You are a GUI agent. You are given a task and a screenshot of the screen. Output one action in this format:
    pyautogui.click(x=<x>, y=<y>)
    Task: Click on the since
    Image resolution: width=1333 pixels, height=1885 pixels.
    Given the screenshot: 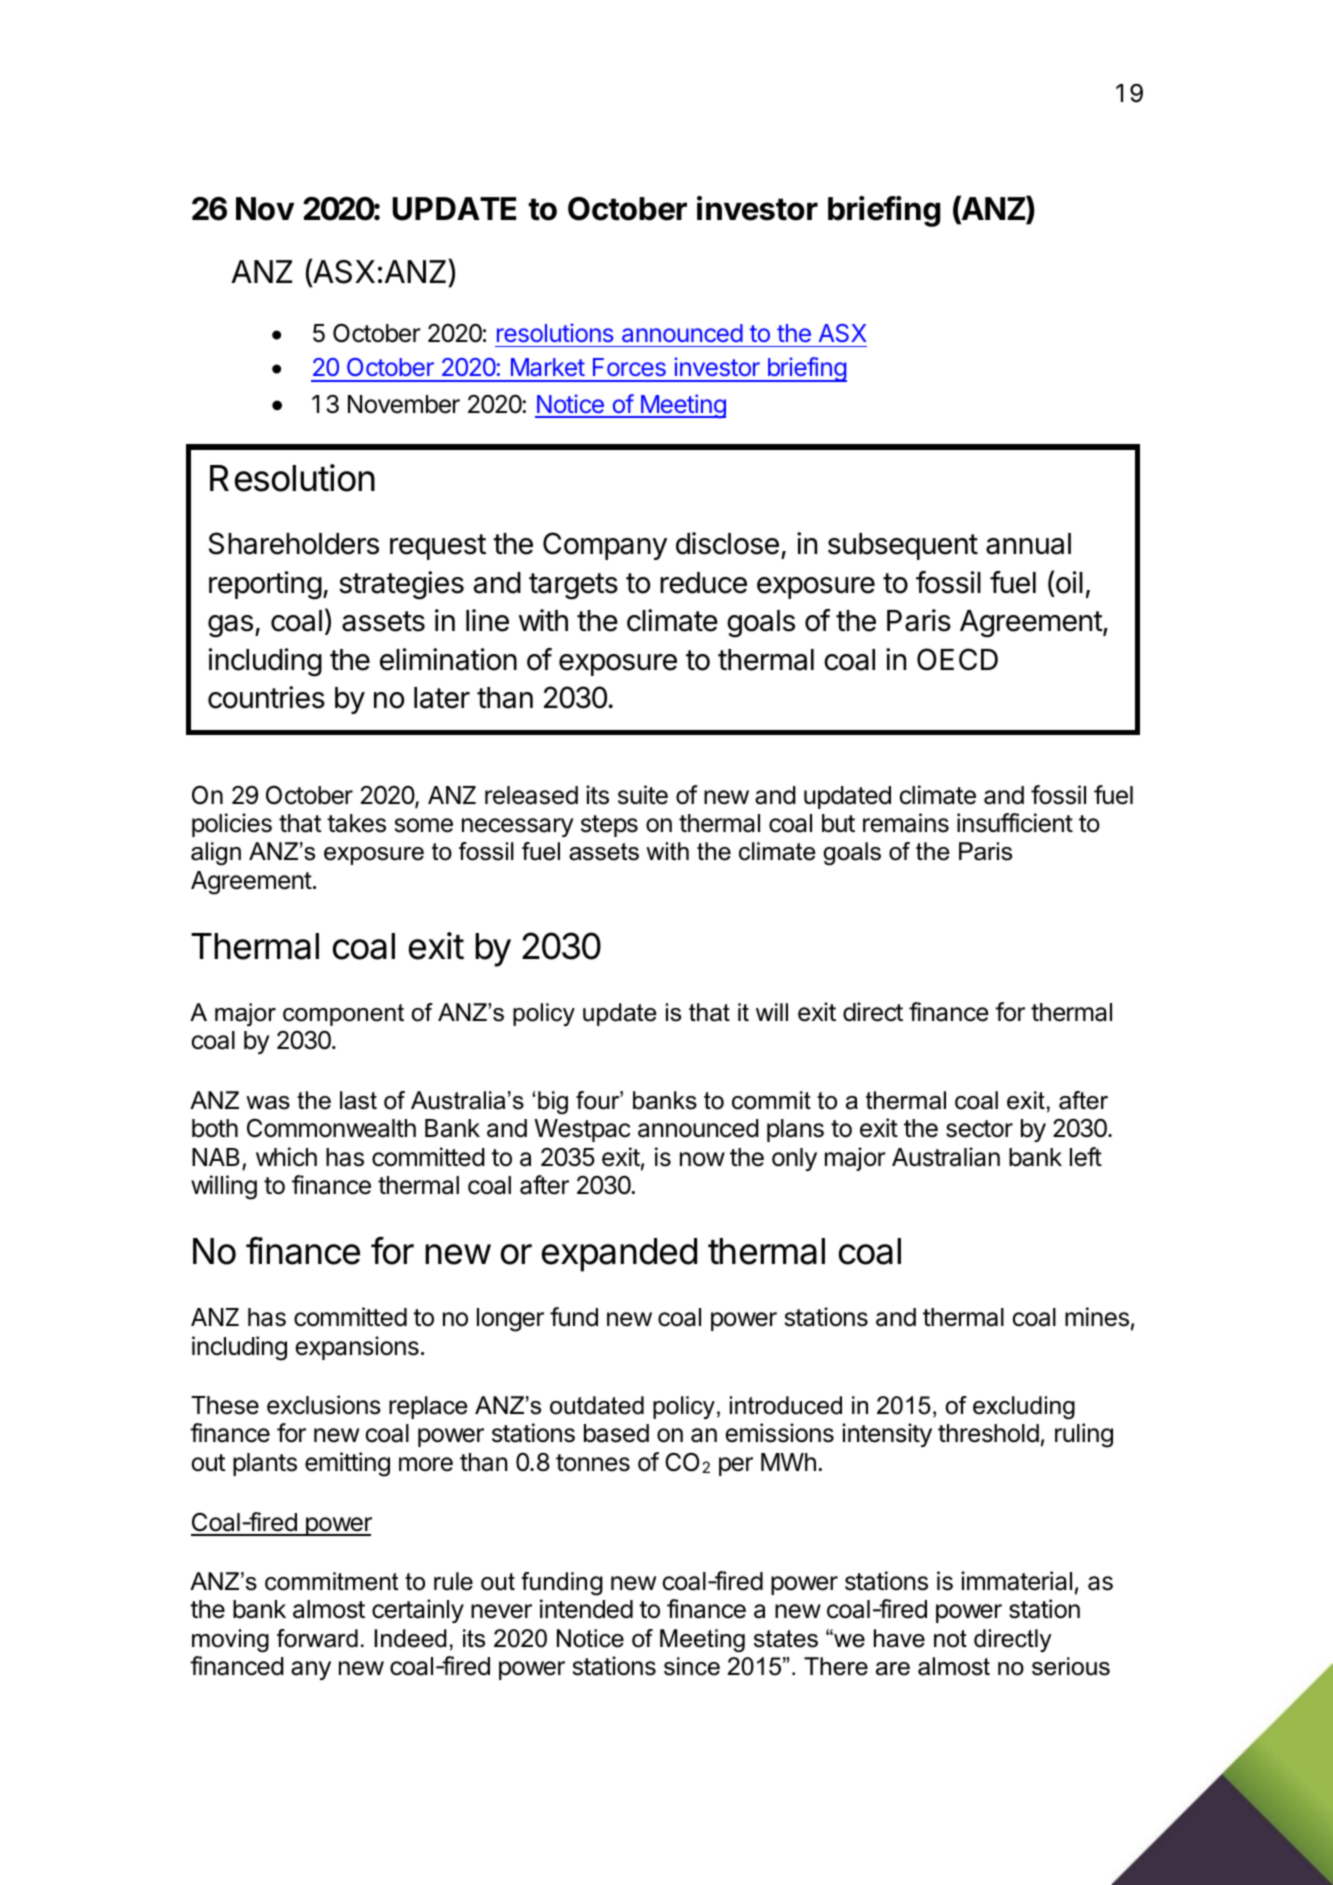 What is the action you would take?
    pyautogui.click(x=692, y=1666)
